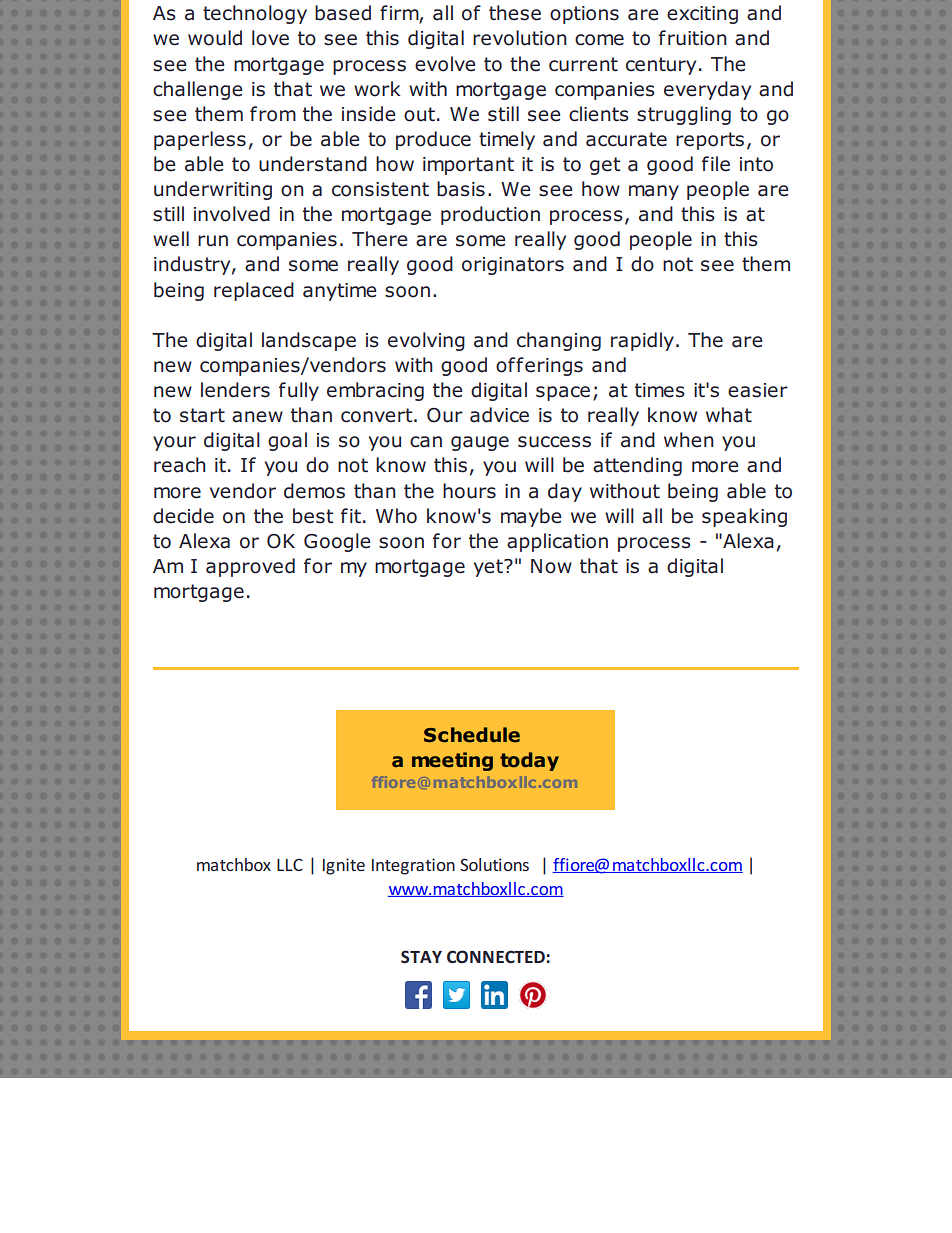 The height and width of the screenshot is (1233, 952). Describe the element at coordinates (180, 465) in the screenshot. I see `reach` at that location.
